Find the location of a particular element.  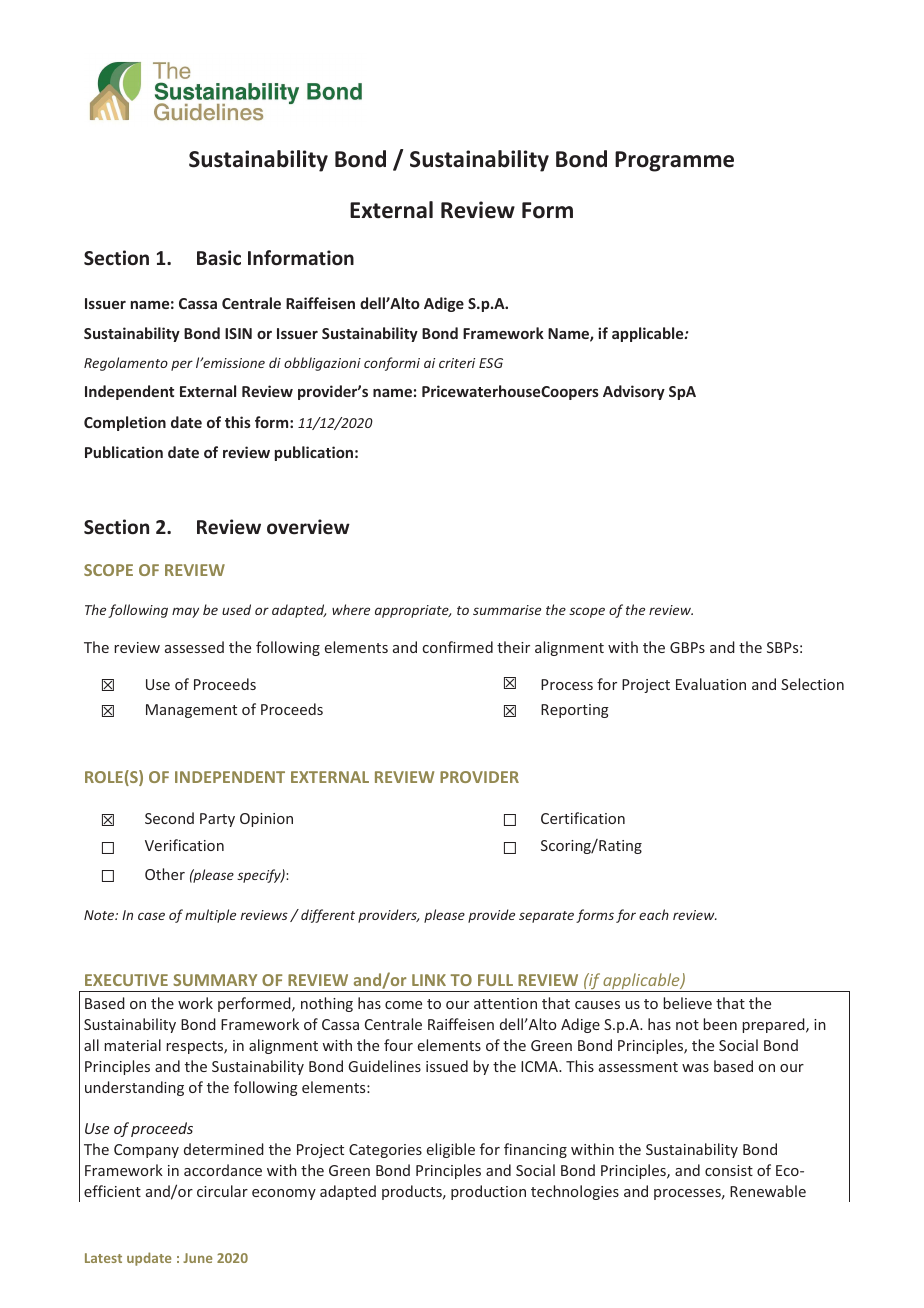

believe is located at coordinates (687, 1003).
